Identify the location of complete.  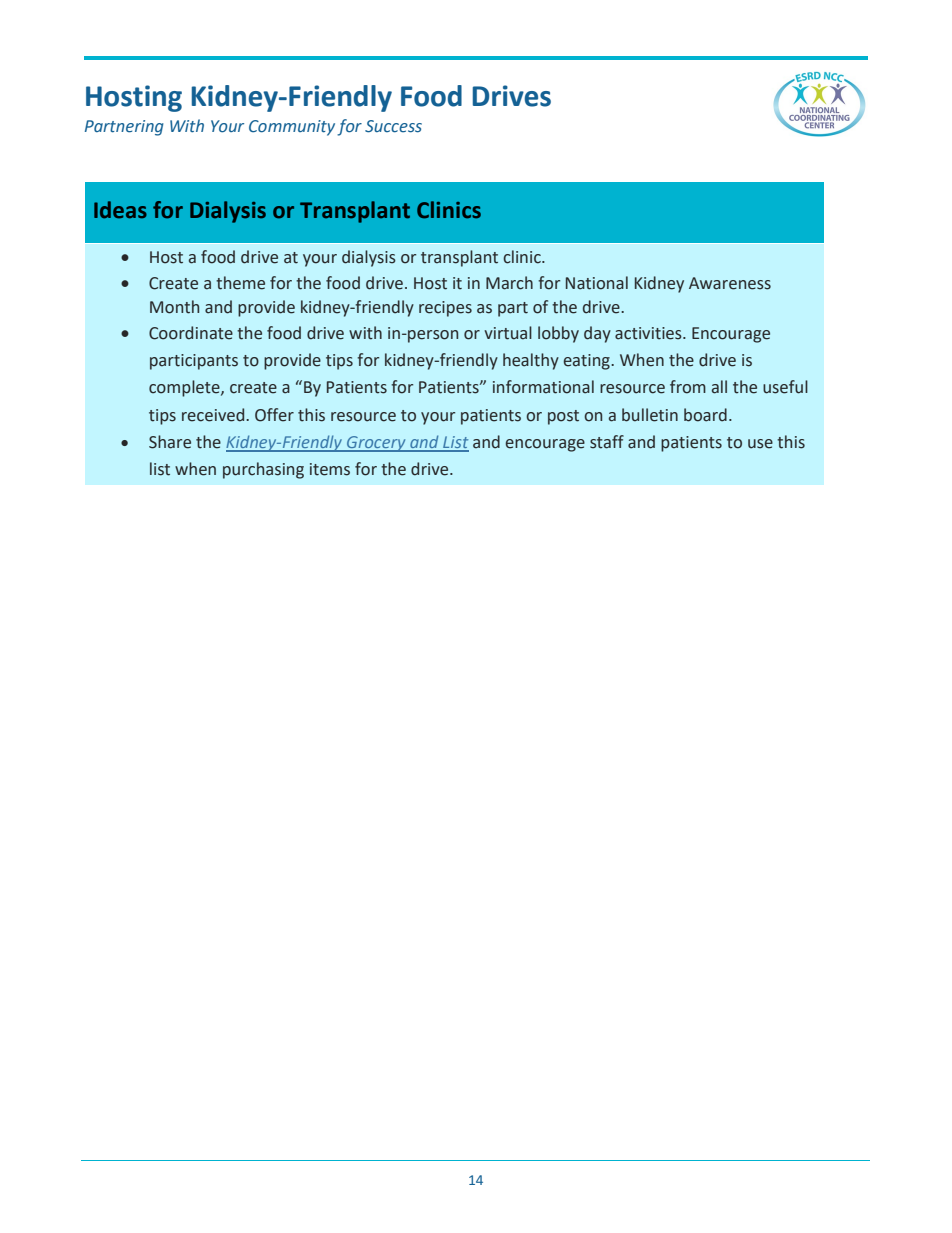
(185, 388).
